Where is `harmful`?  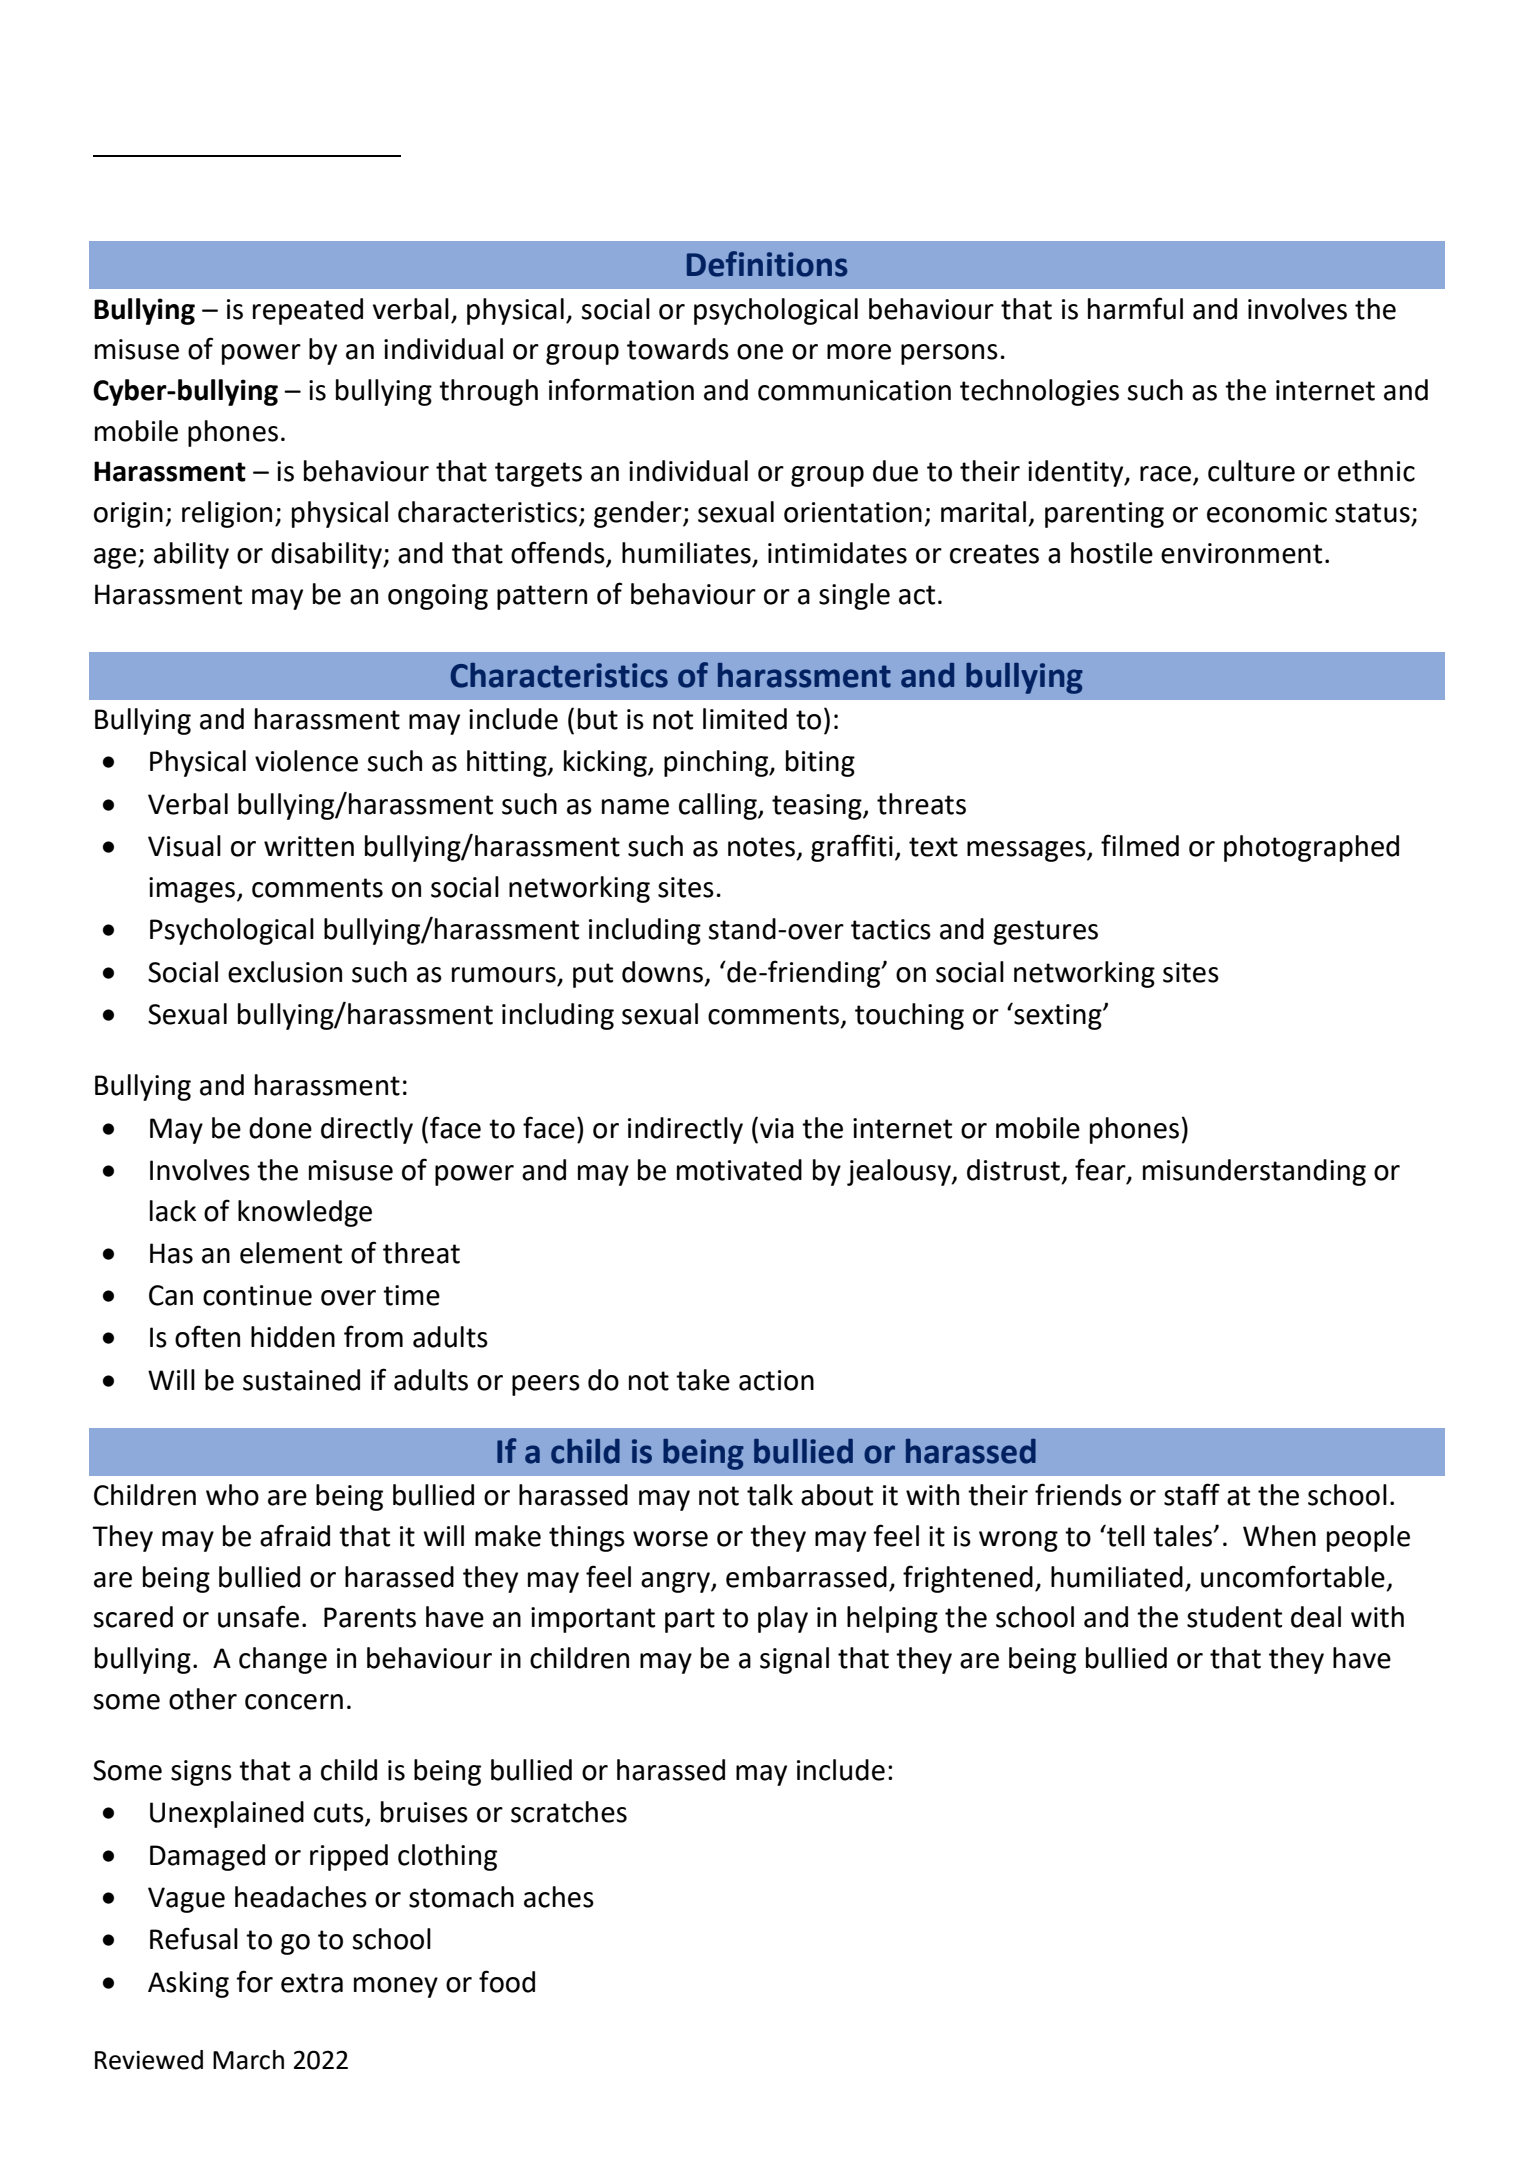 harmful is located at coordinates (1135, 308).
